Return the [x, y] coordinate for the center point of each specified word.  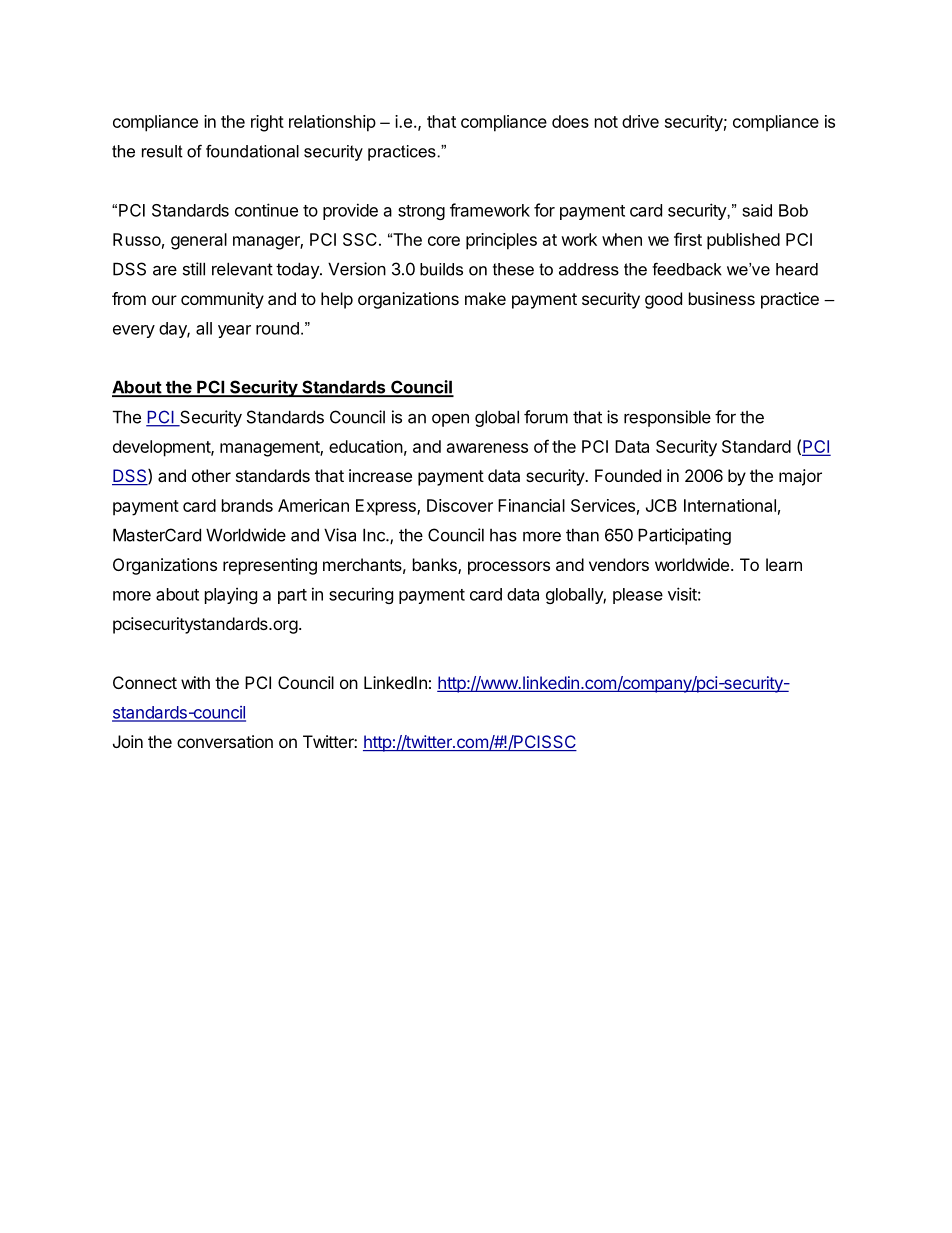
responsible [667, 418]
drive [640, 121]
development [162, 448]
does [570, 121]
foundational [252, 151]
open [450, 420]
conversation [225, 741]
